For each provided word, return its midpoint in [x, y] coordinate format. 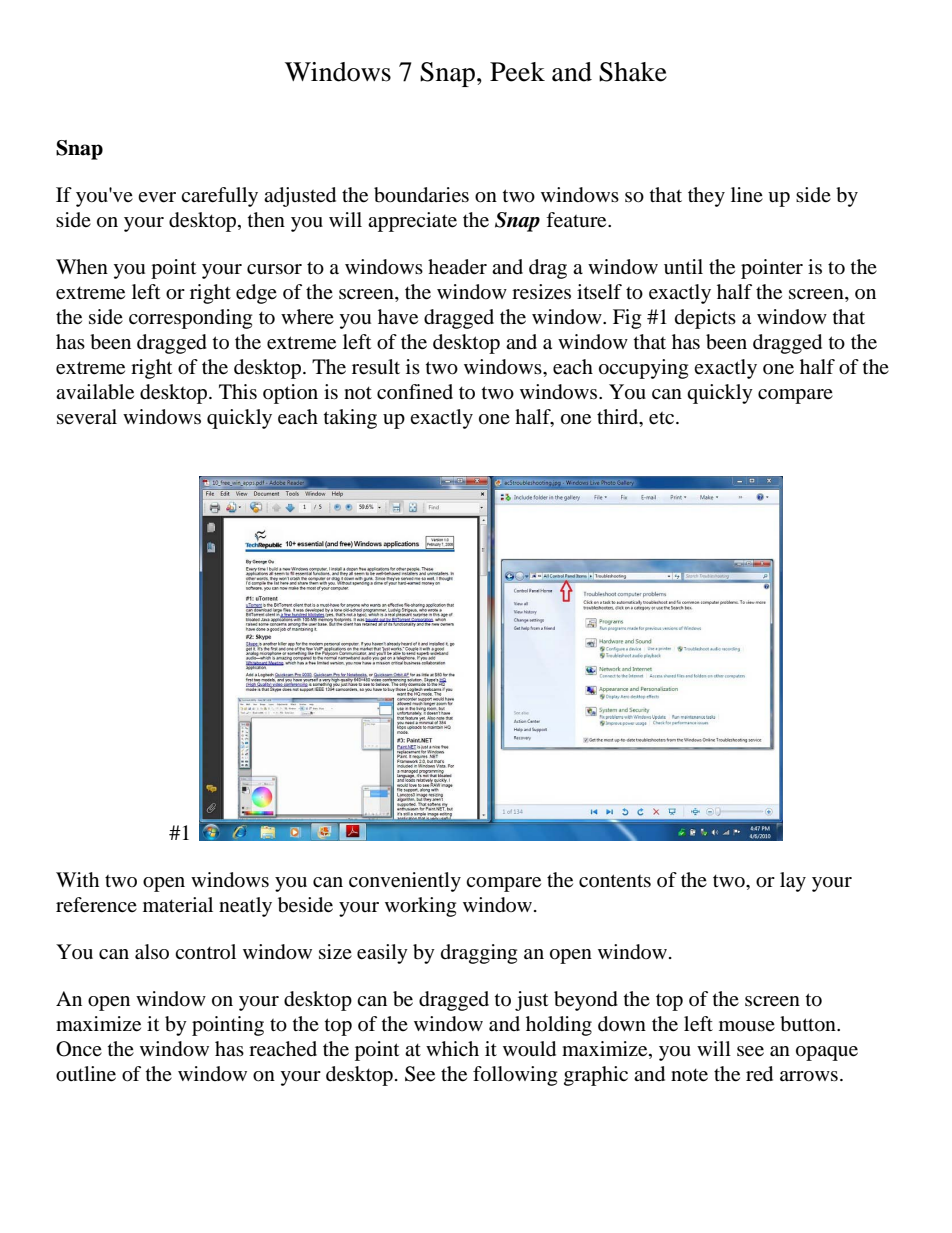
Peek [517, 72]
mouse [747, 1026]
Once [79, 1049]
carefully [219, 197]
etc [663, 418]
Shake [633, 72]
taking [350, 419]
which [452, 1048]
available [95, 392]
